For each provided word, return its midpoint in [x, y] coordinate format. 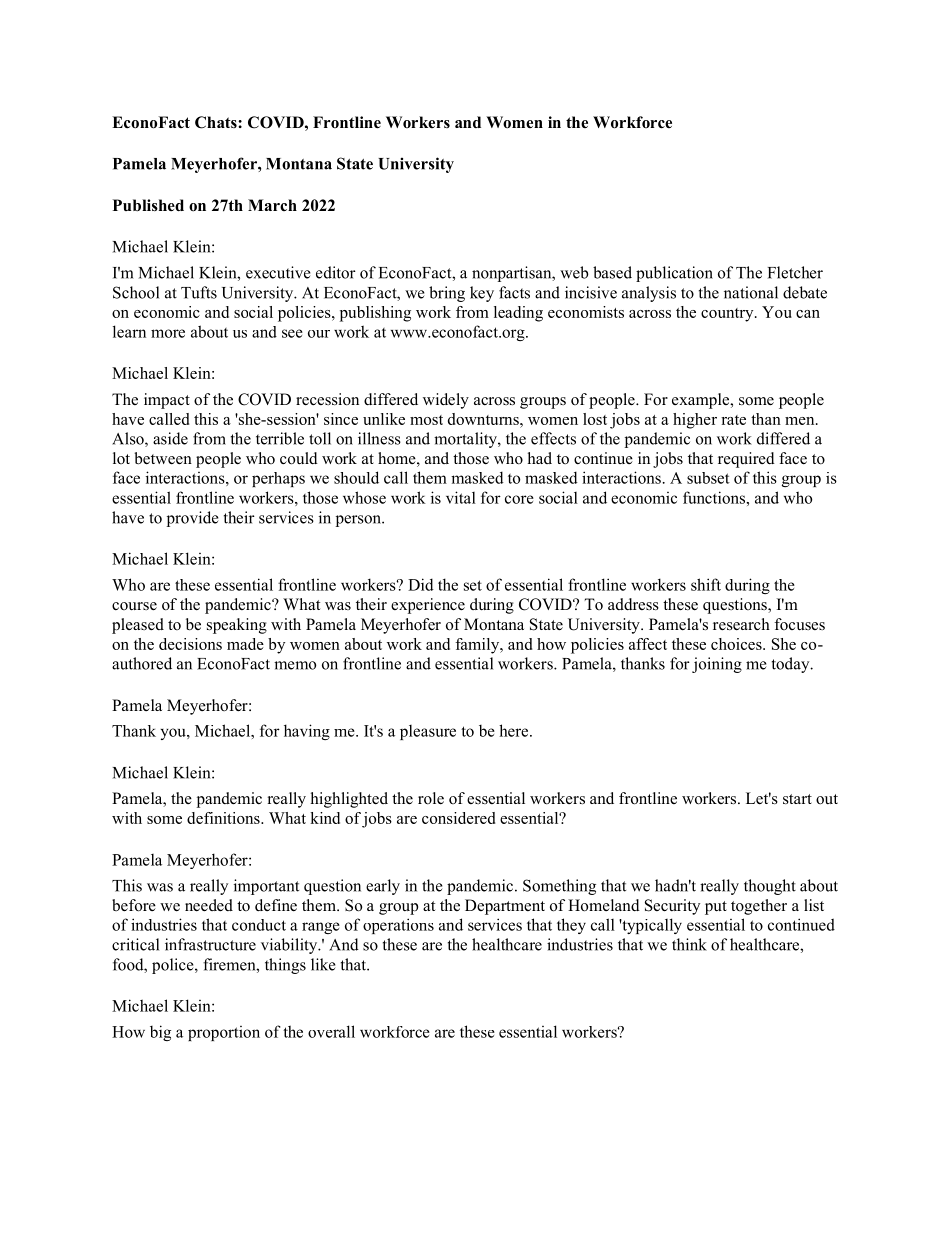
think [689, 944]
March [272, 205]
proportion [224, 1033]
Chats [217, 122]
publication [674, 274]
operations [398, 926]
